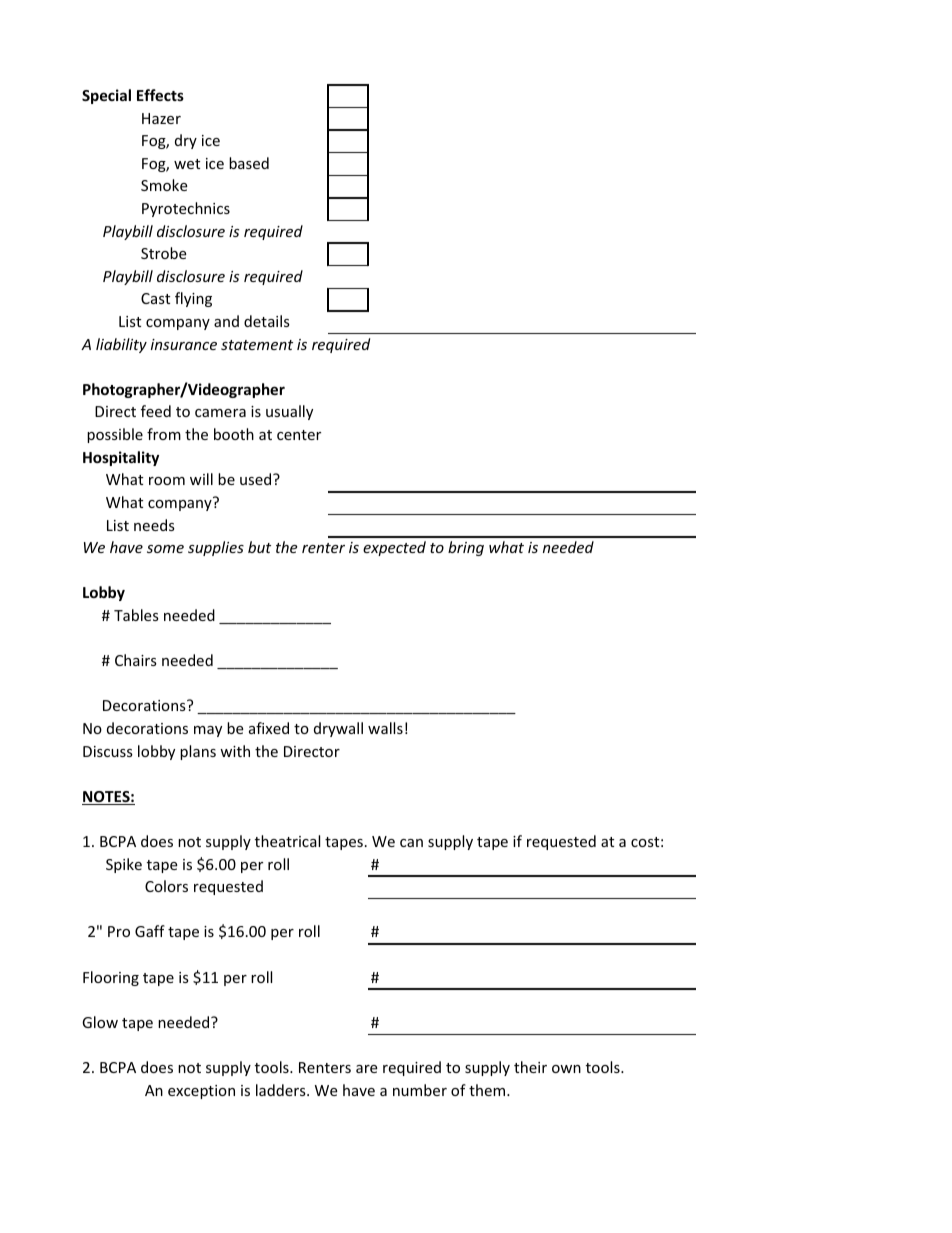  I want to click on Tables, so click(136, 615).
